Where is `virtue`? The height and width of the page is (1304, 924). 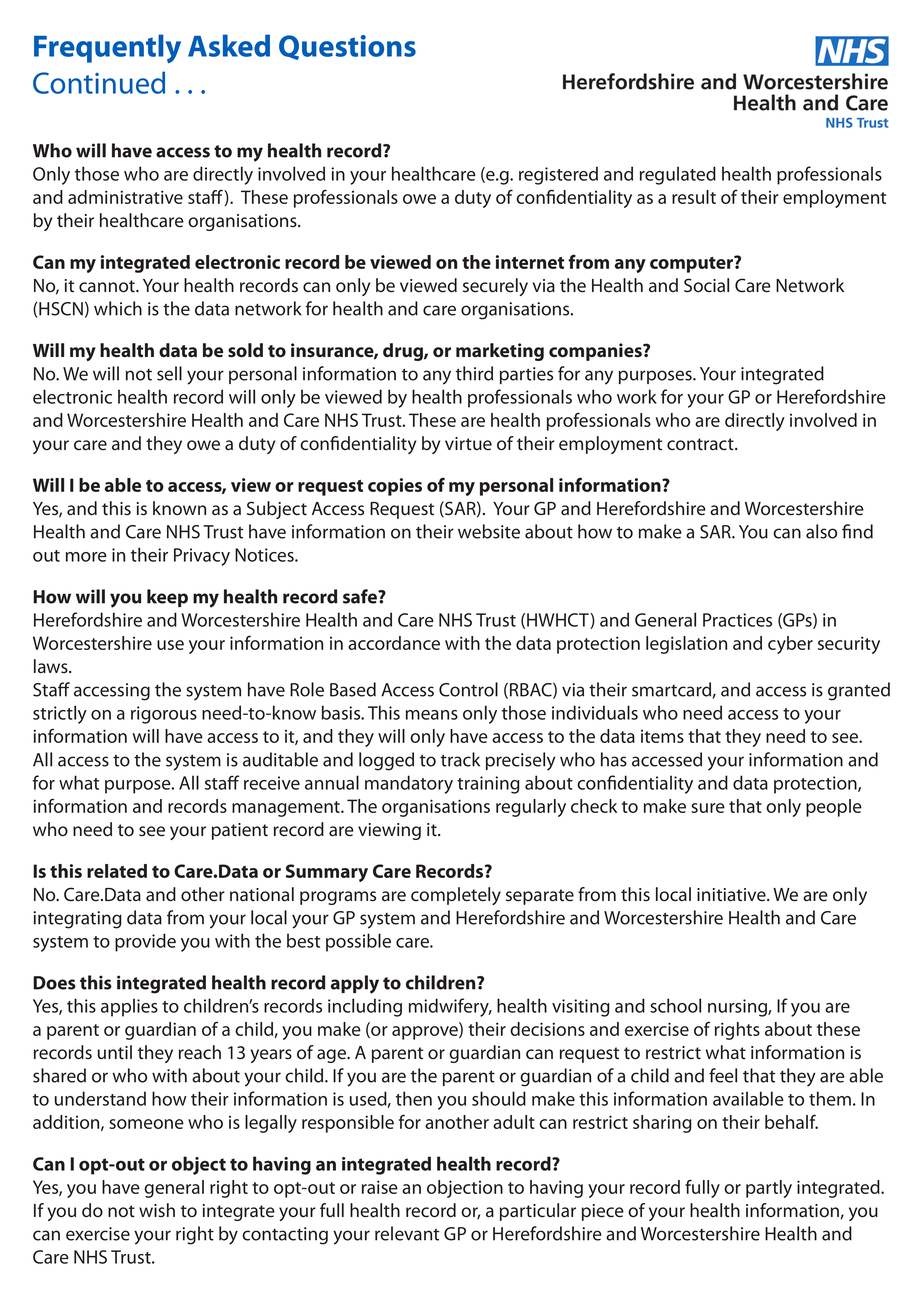
virtue is located at coordinates (468, 444).
